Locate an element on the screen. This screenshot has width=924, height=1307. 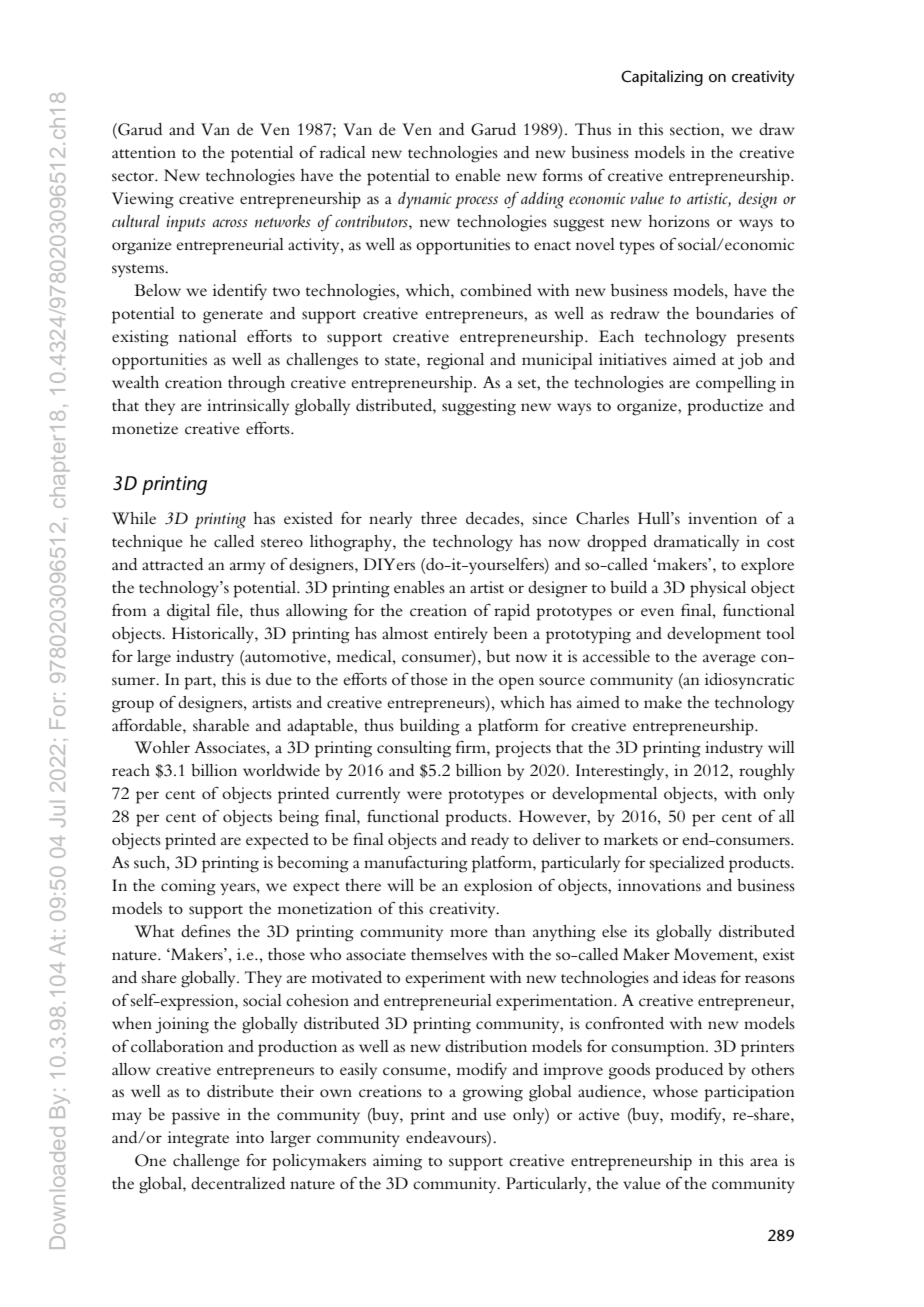
Capitalizing is located at coordinates (662, 78).
